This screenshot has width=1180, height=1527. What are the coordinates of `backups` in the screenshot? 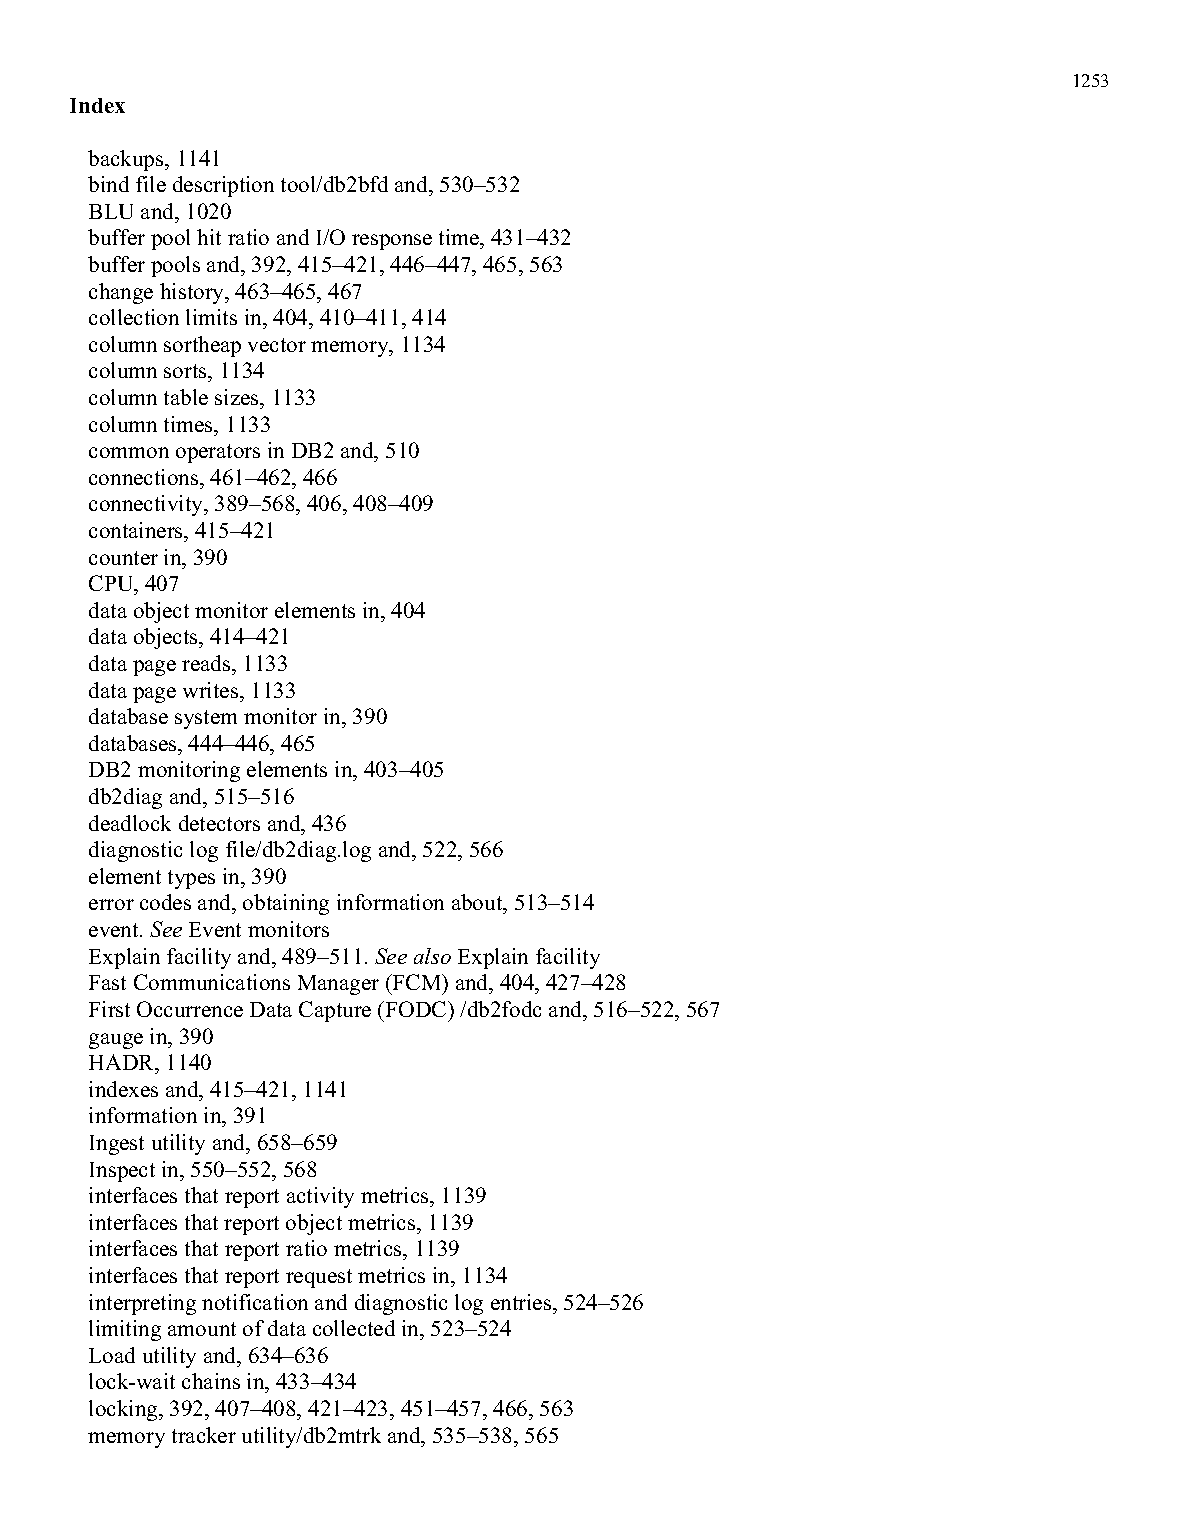 It's located at (127, 160).
